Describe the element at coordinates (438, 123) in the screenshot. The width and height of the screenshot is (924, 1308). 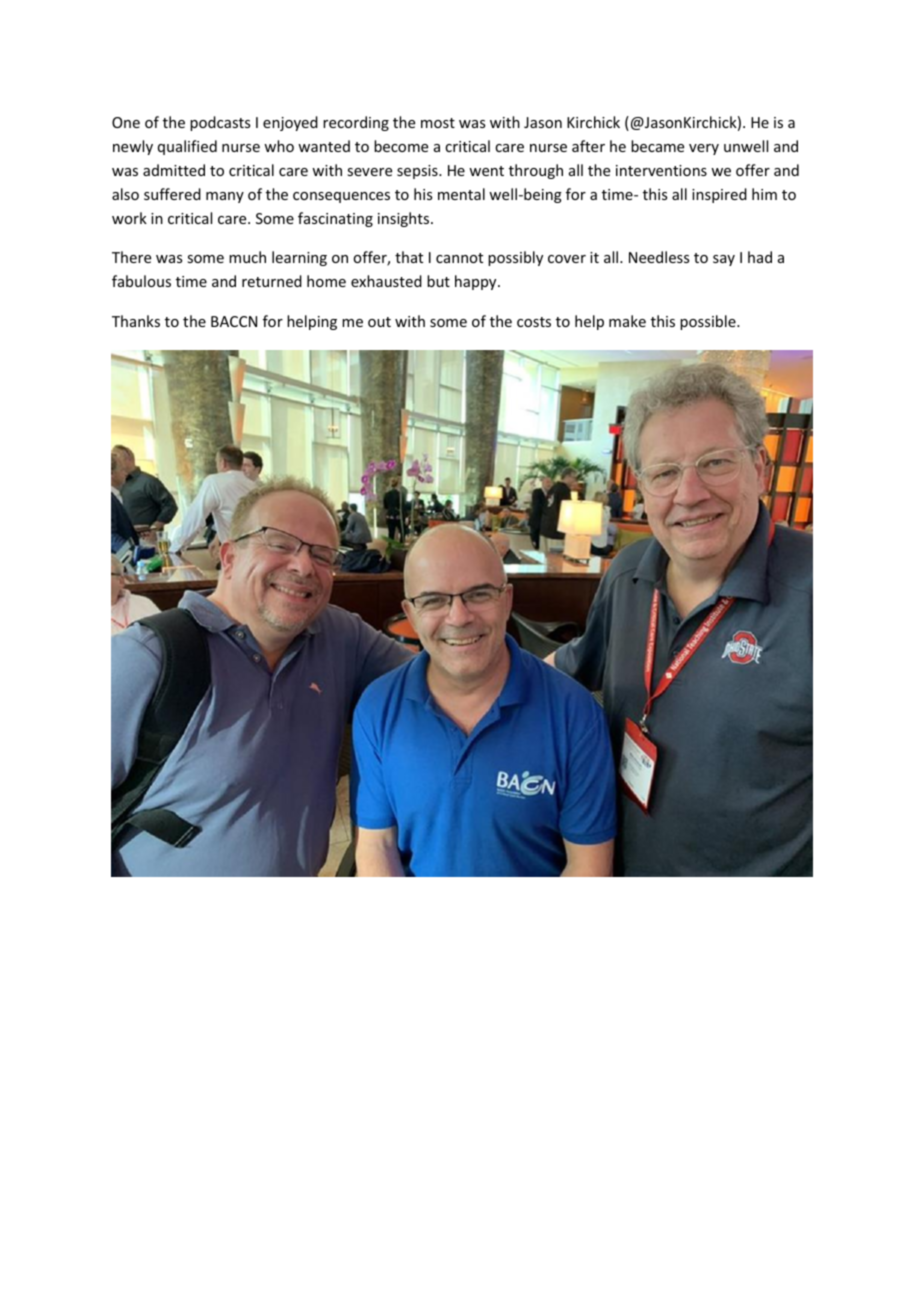
I see `most` at that location.
